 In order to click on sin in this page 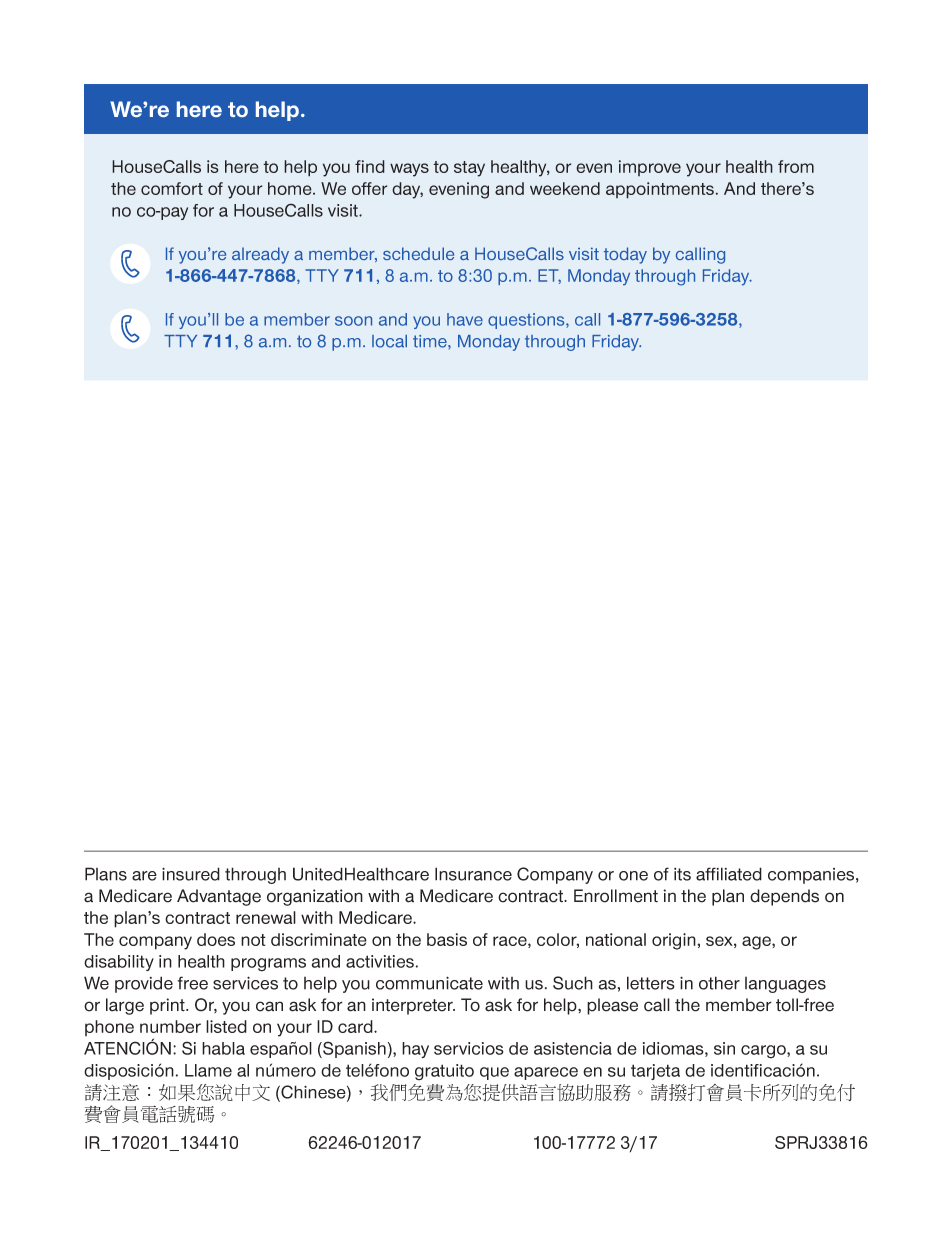, I will do `click(724, 1048)`.
